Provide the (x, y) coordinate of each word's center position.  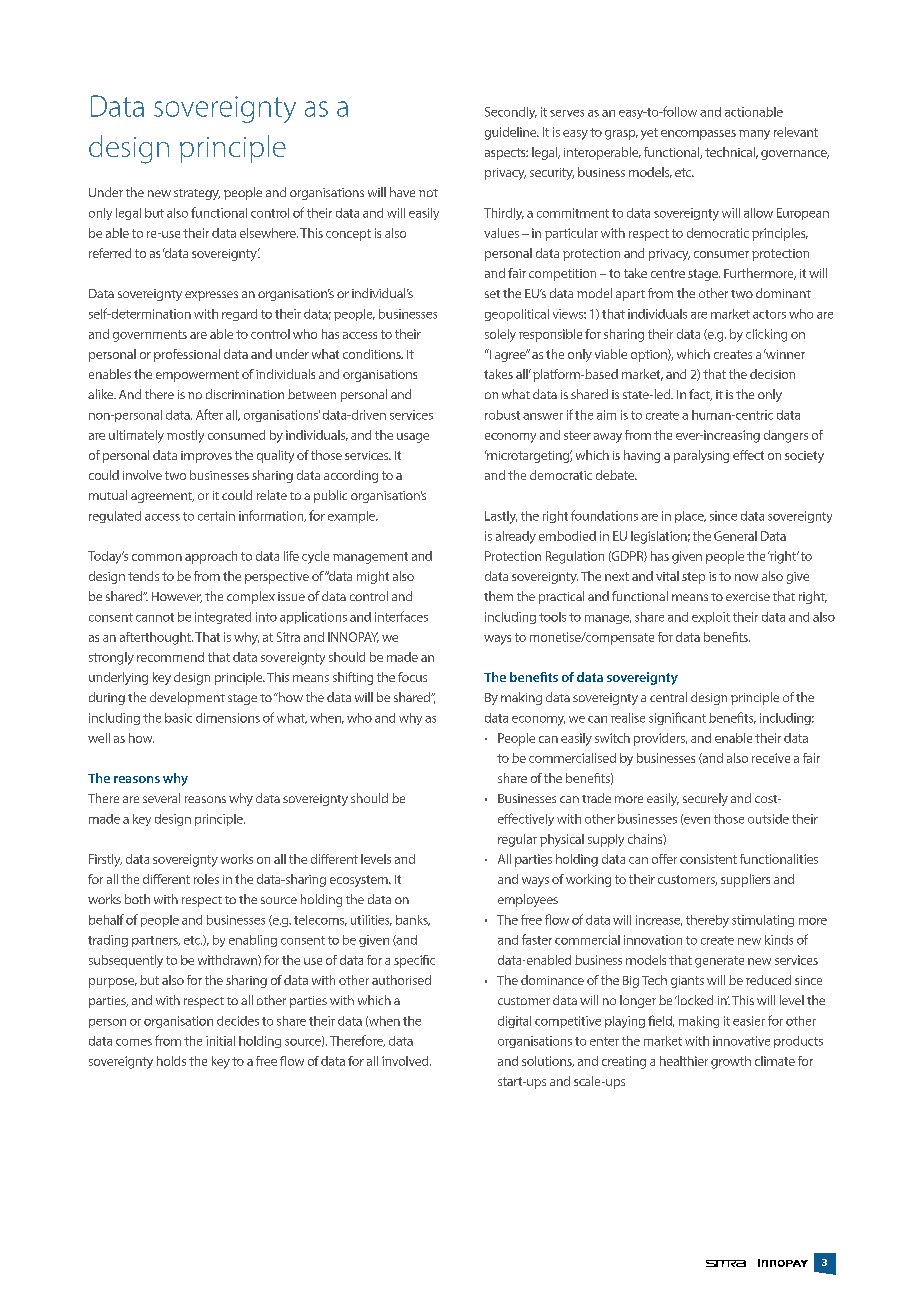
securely (705, 799)
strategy (197, 194)
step (693, 578)
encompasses (698, 135)
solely (500, 335)
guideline (512, 133)
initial (220, 1041)
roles (206, 879)
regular (517, 840)
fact (700, 395)
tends (143, 576)
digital (514, 1022)
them (498, 596)
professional (187, 355)
